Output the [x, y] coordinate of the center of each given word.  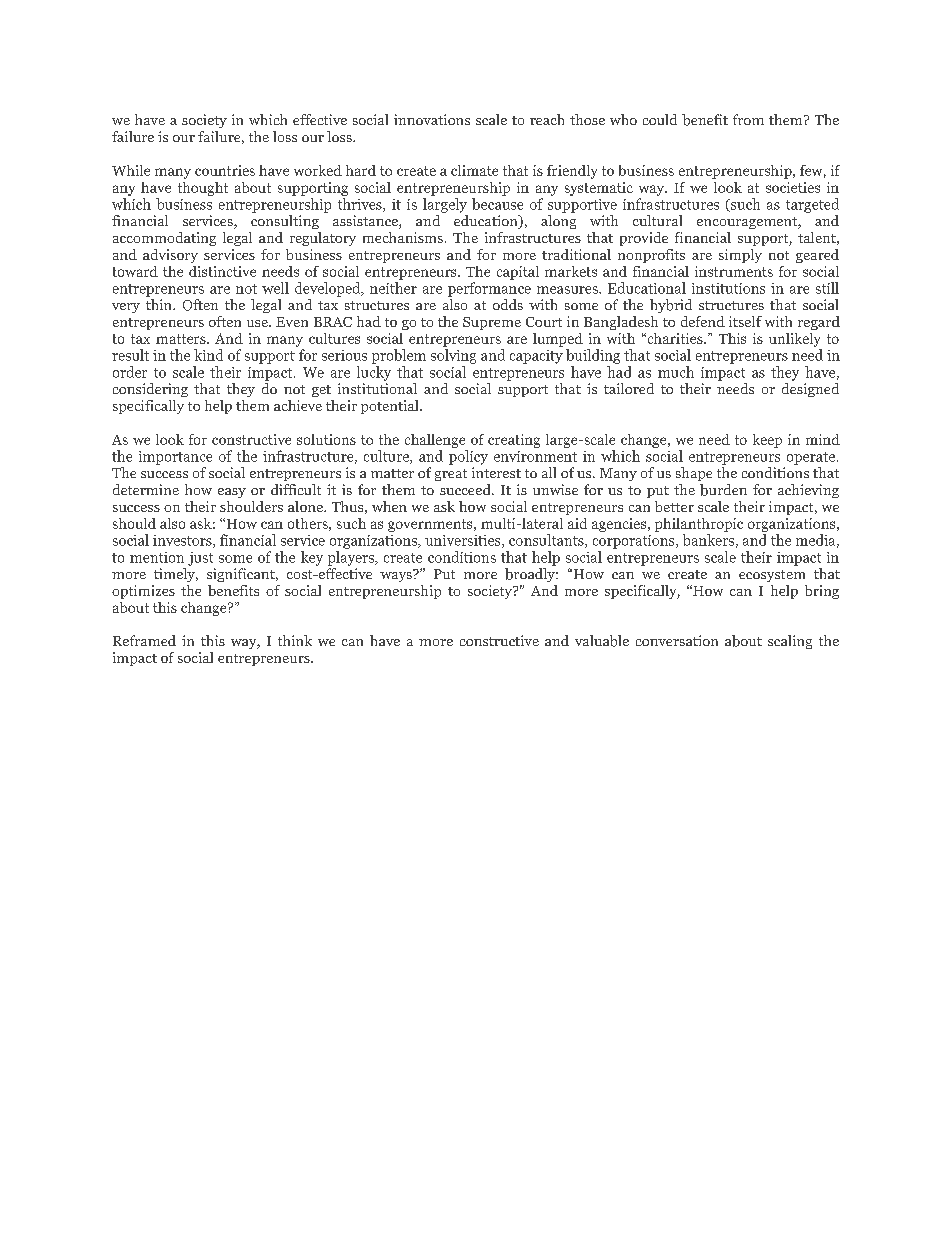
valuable [602, 641]
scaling [790, 642]
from [748, 119]
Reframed [144, 640]
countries [225, 170]
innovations [432, 119]
